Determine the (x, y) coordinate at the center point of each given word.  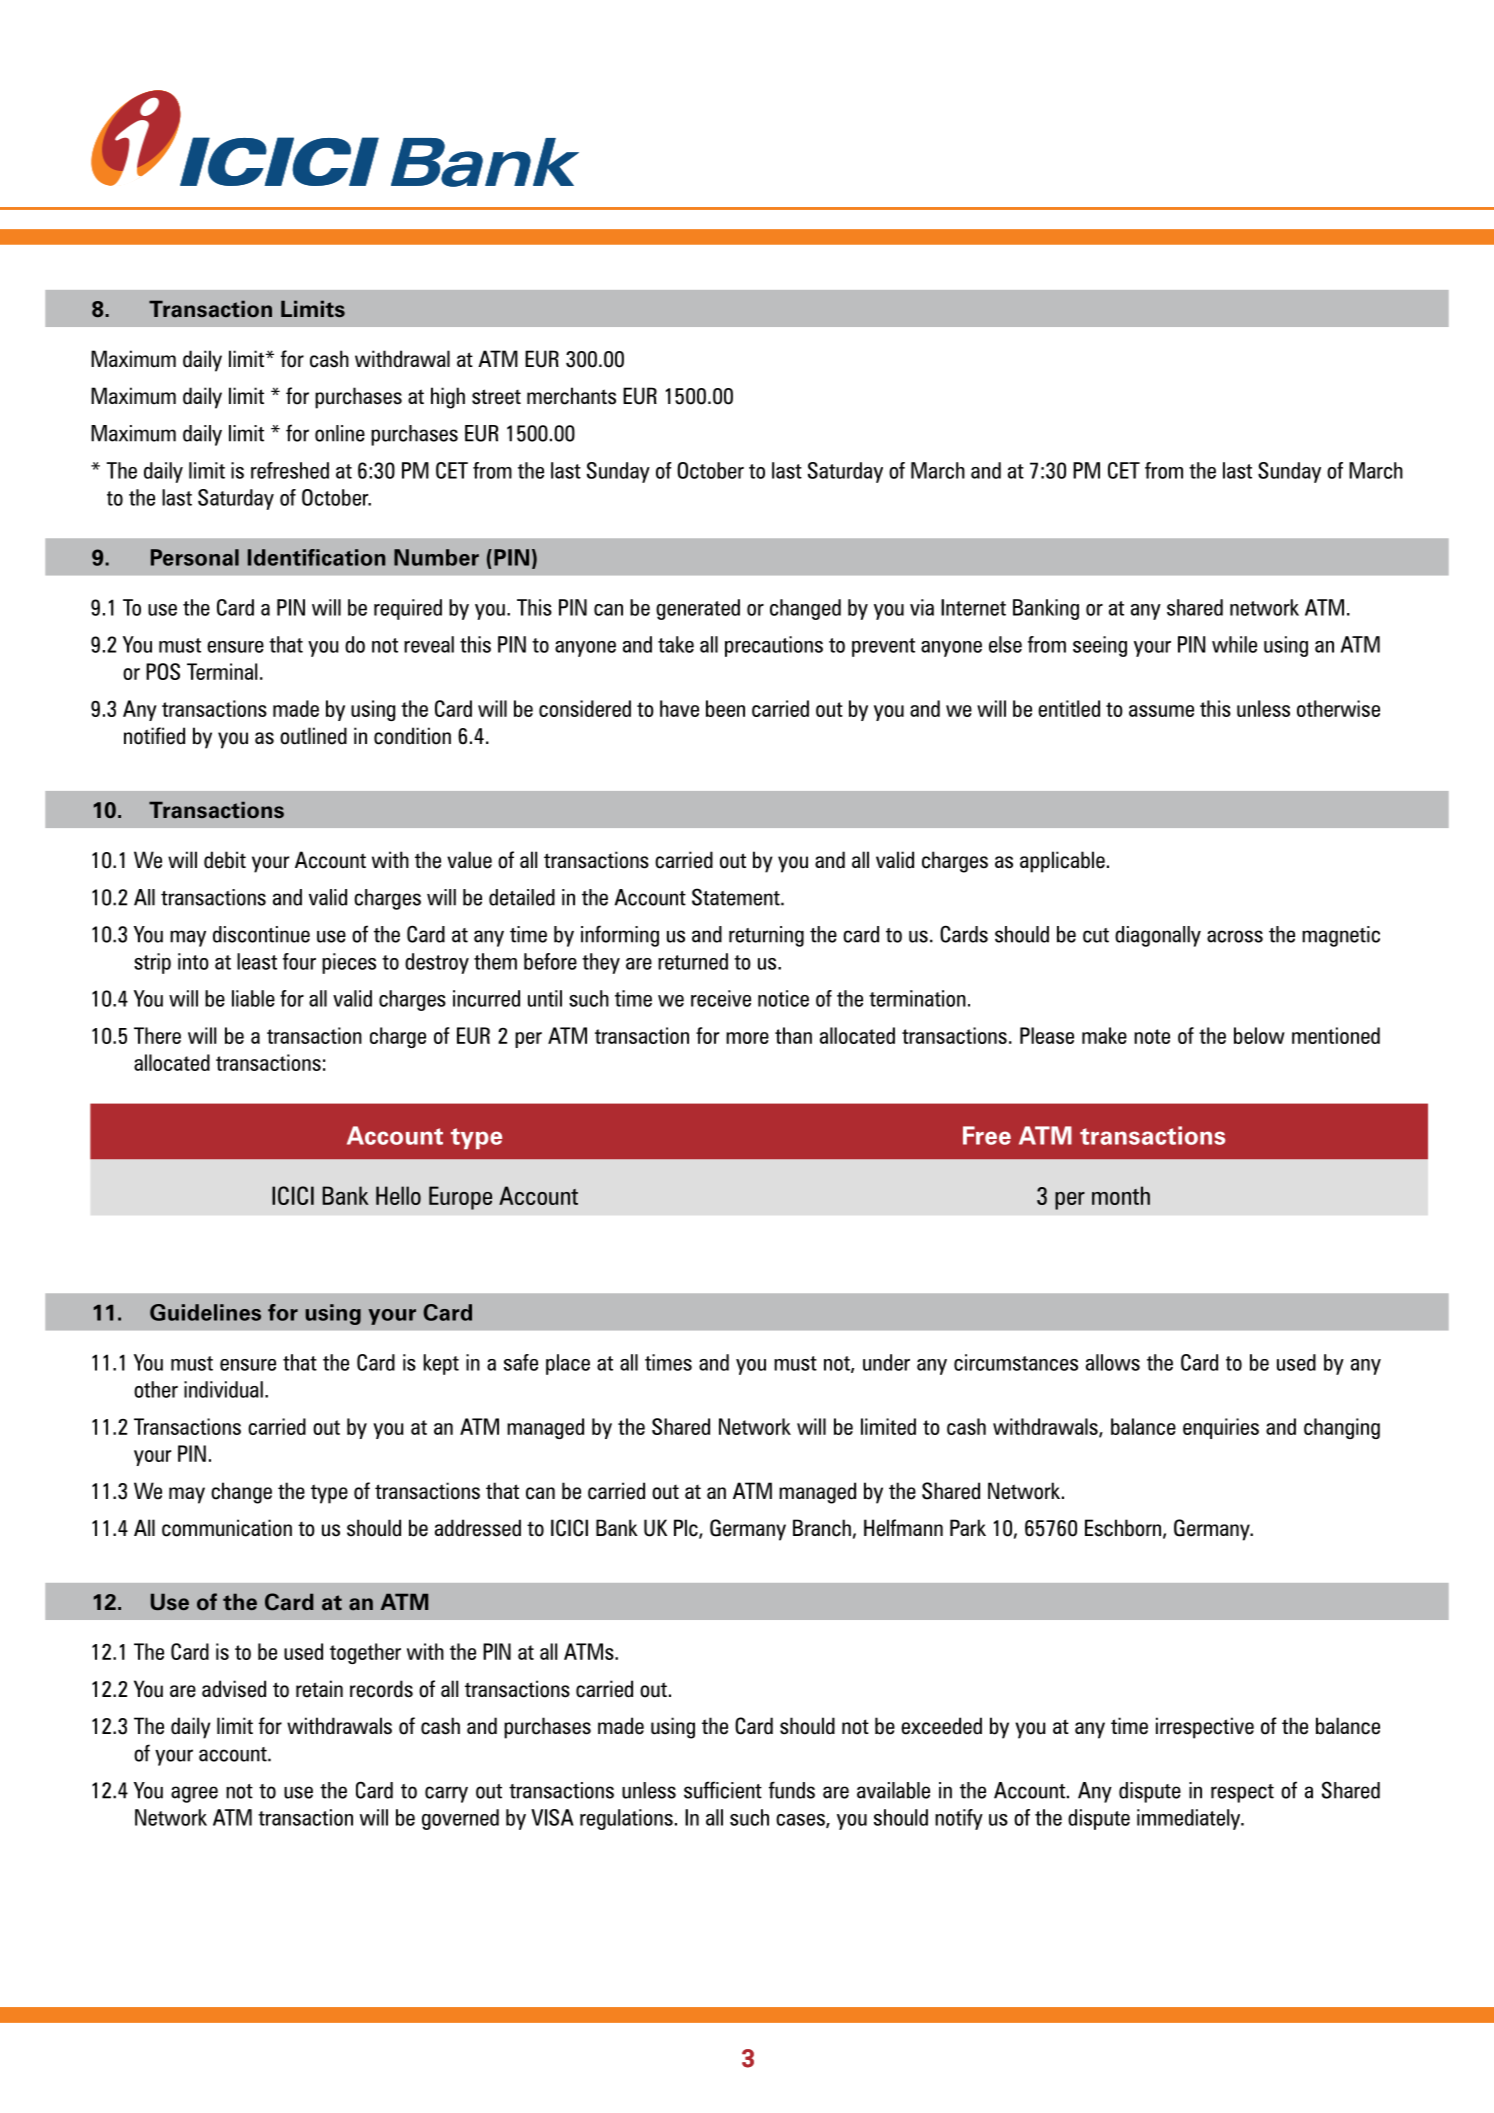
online (340, 433)
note (1152, 1036)
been (725, 708)
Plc (687, 1529)
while (1234, 644)
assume (1161, 711)
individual (223, 1389)
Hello (398, 1195)
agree (194, 1794)
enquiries (1221, 1428)
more (747, 1038)
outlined (313, 736)
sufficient (723, 1790)
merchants (571, 396)
